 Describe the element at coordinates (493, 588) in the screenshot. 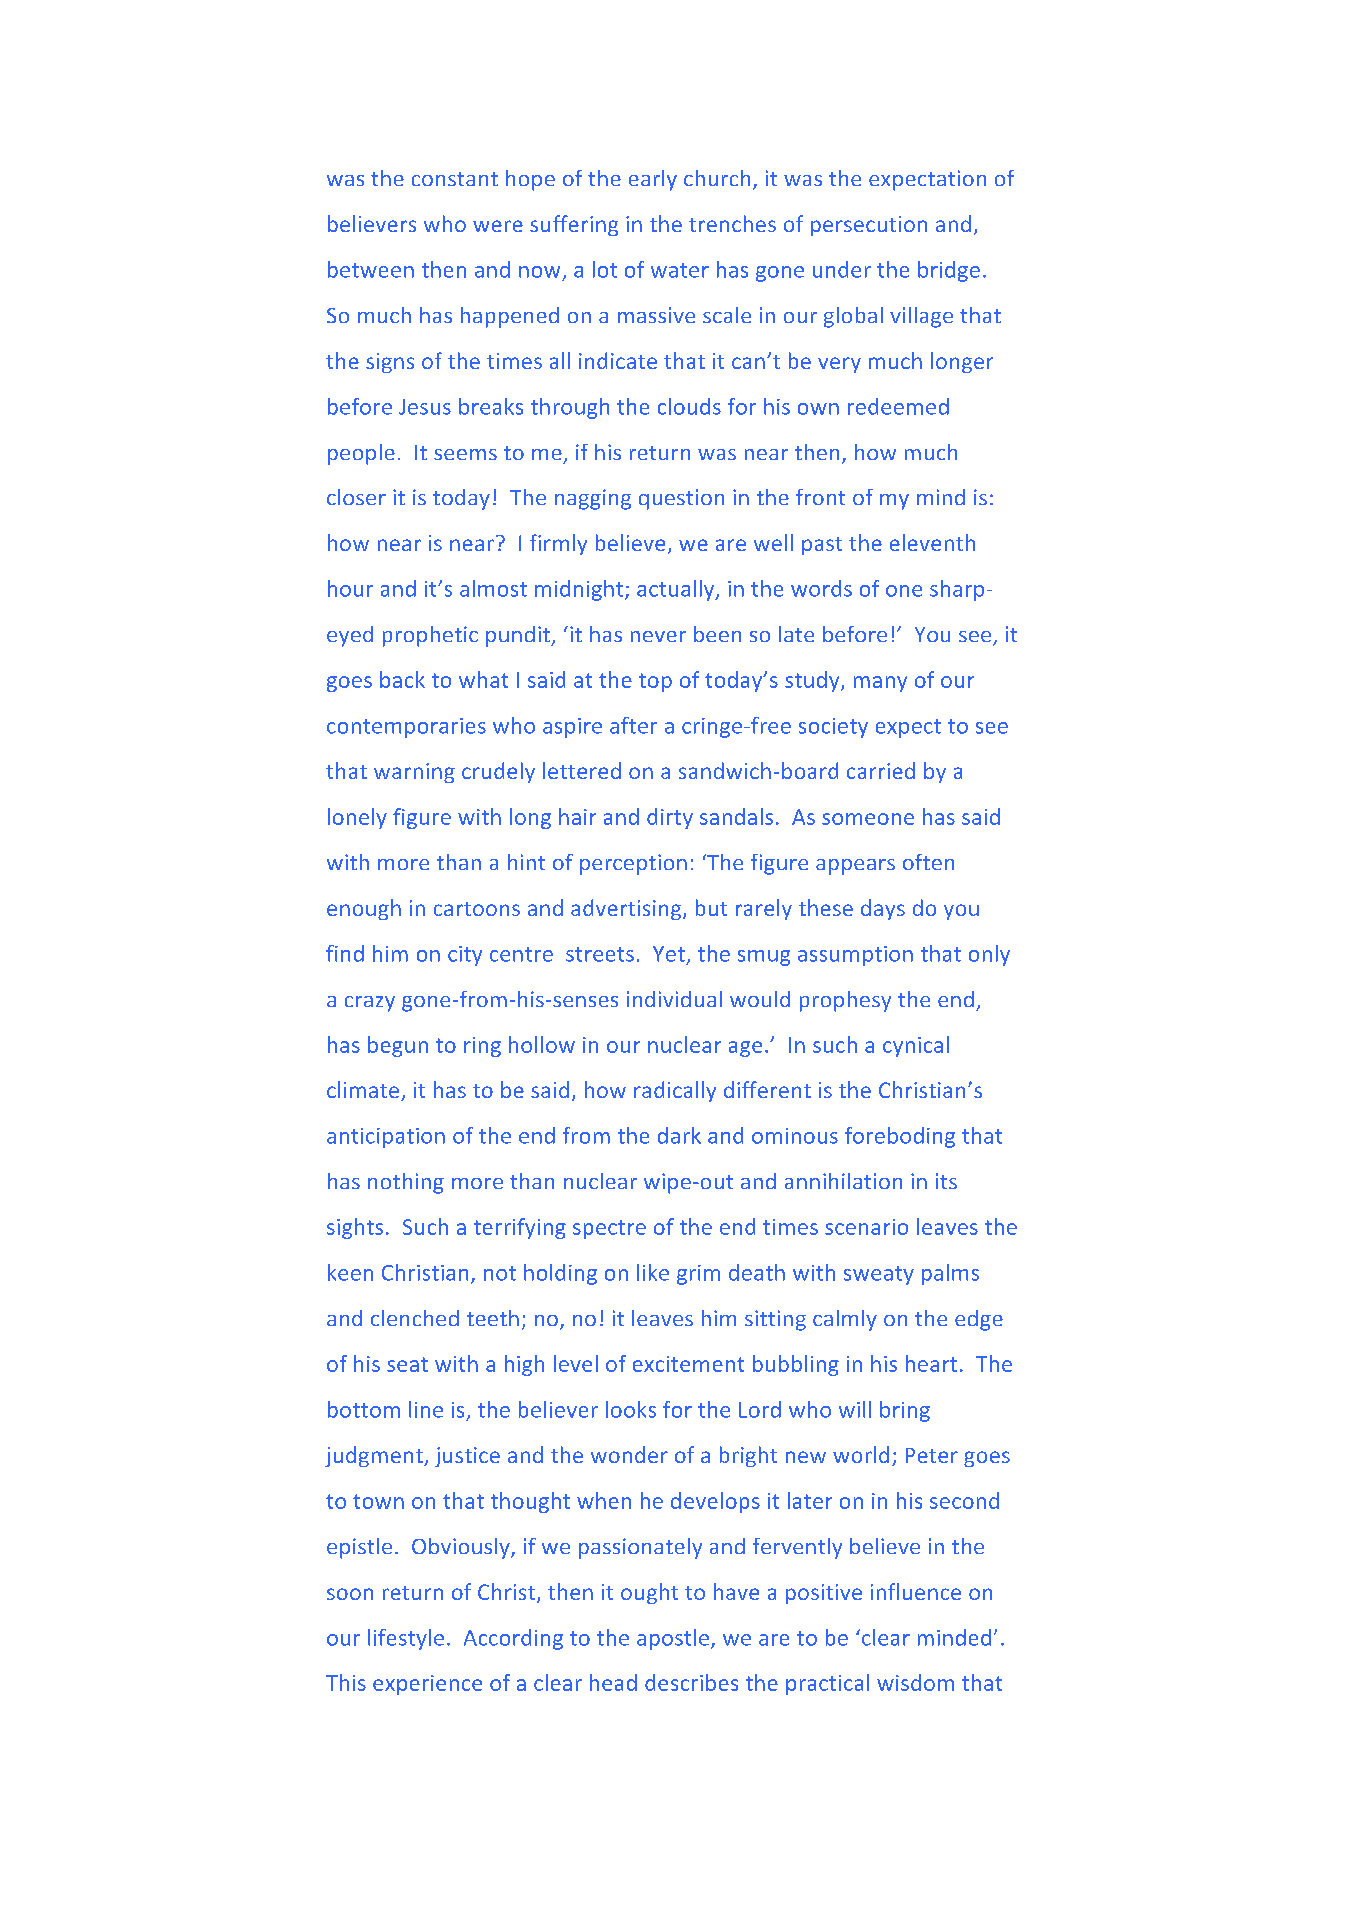

I see `almost` at that location.
